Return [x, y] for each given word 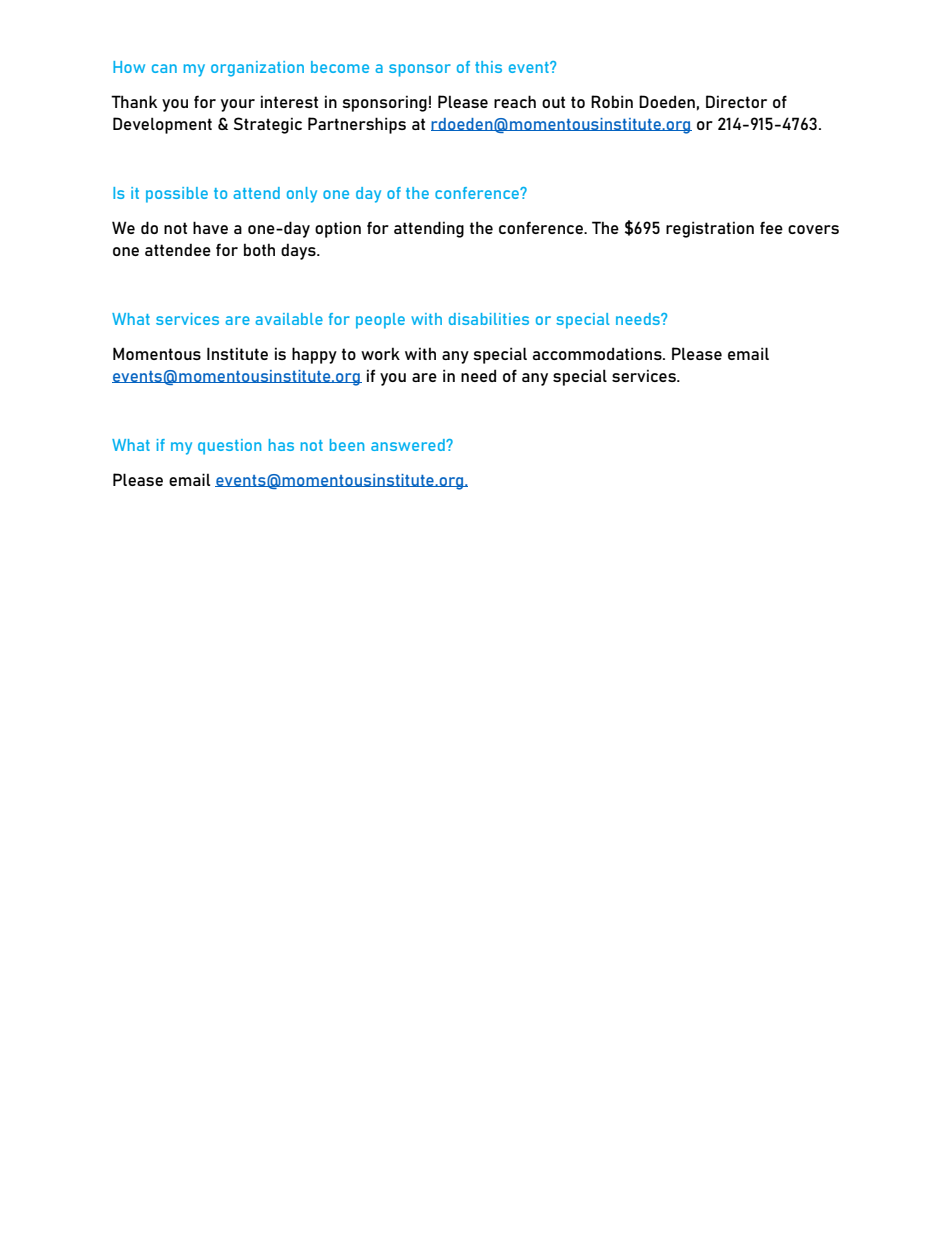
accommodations [598, 353]
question [229, 447]
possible [177, 195]
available [289, 319]
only [302, 195]
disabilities [489, 319]
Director [736, 101]
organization [257, 69]
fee [771, 227]
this [488, 67]
